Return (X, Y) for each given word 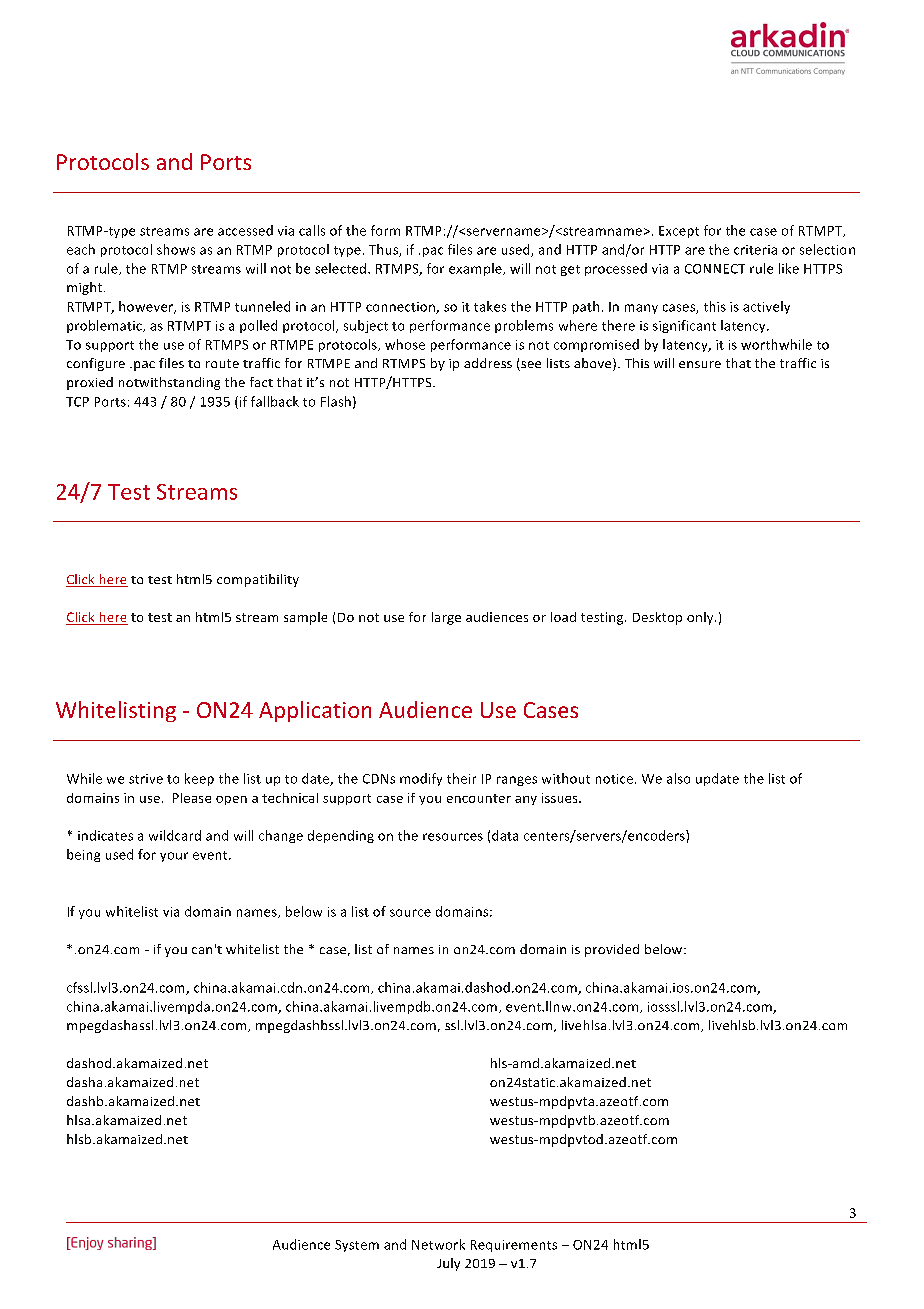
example (476, 269)
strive (146, 779)
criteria (755, 250)
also (678, 778)
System (357, 1246)
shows (176, 249)
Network (438, 1244)
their (461, 778)
